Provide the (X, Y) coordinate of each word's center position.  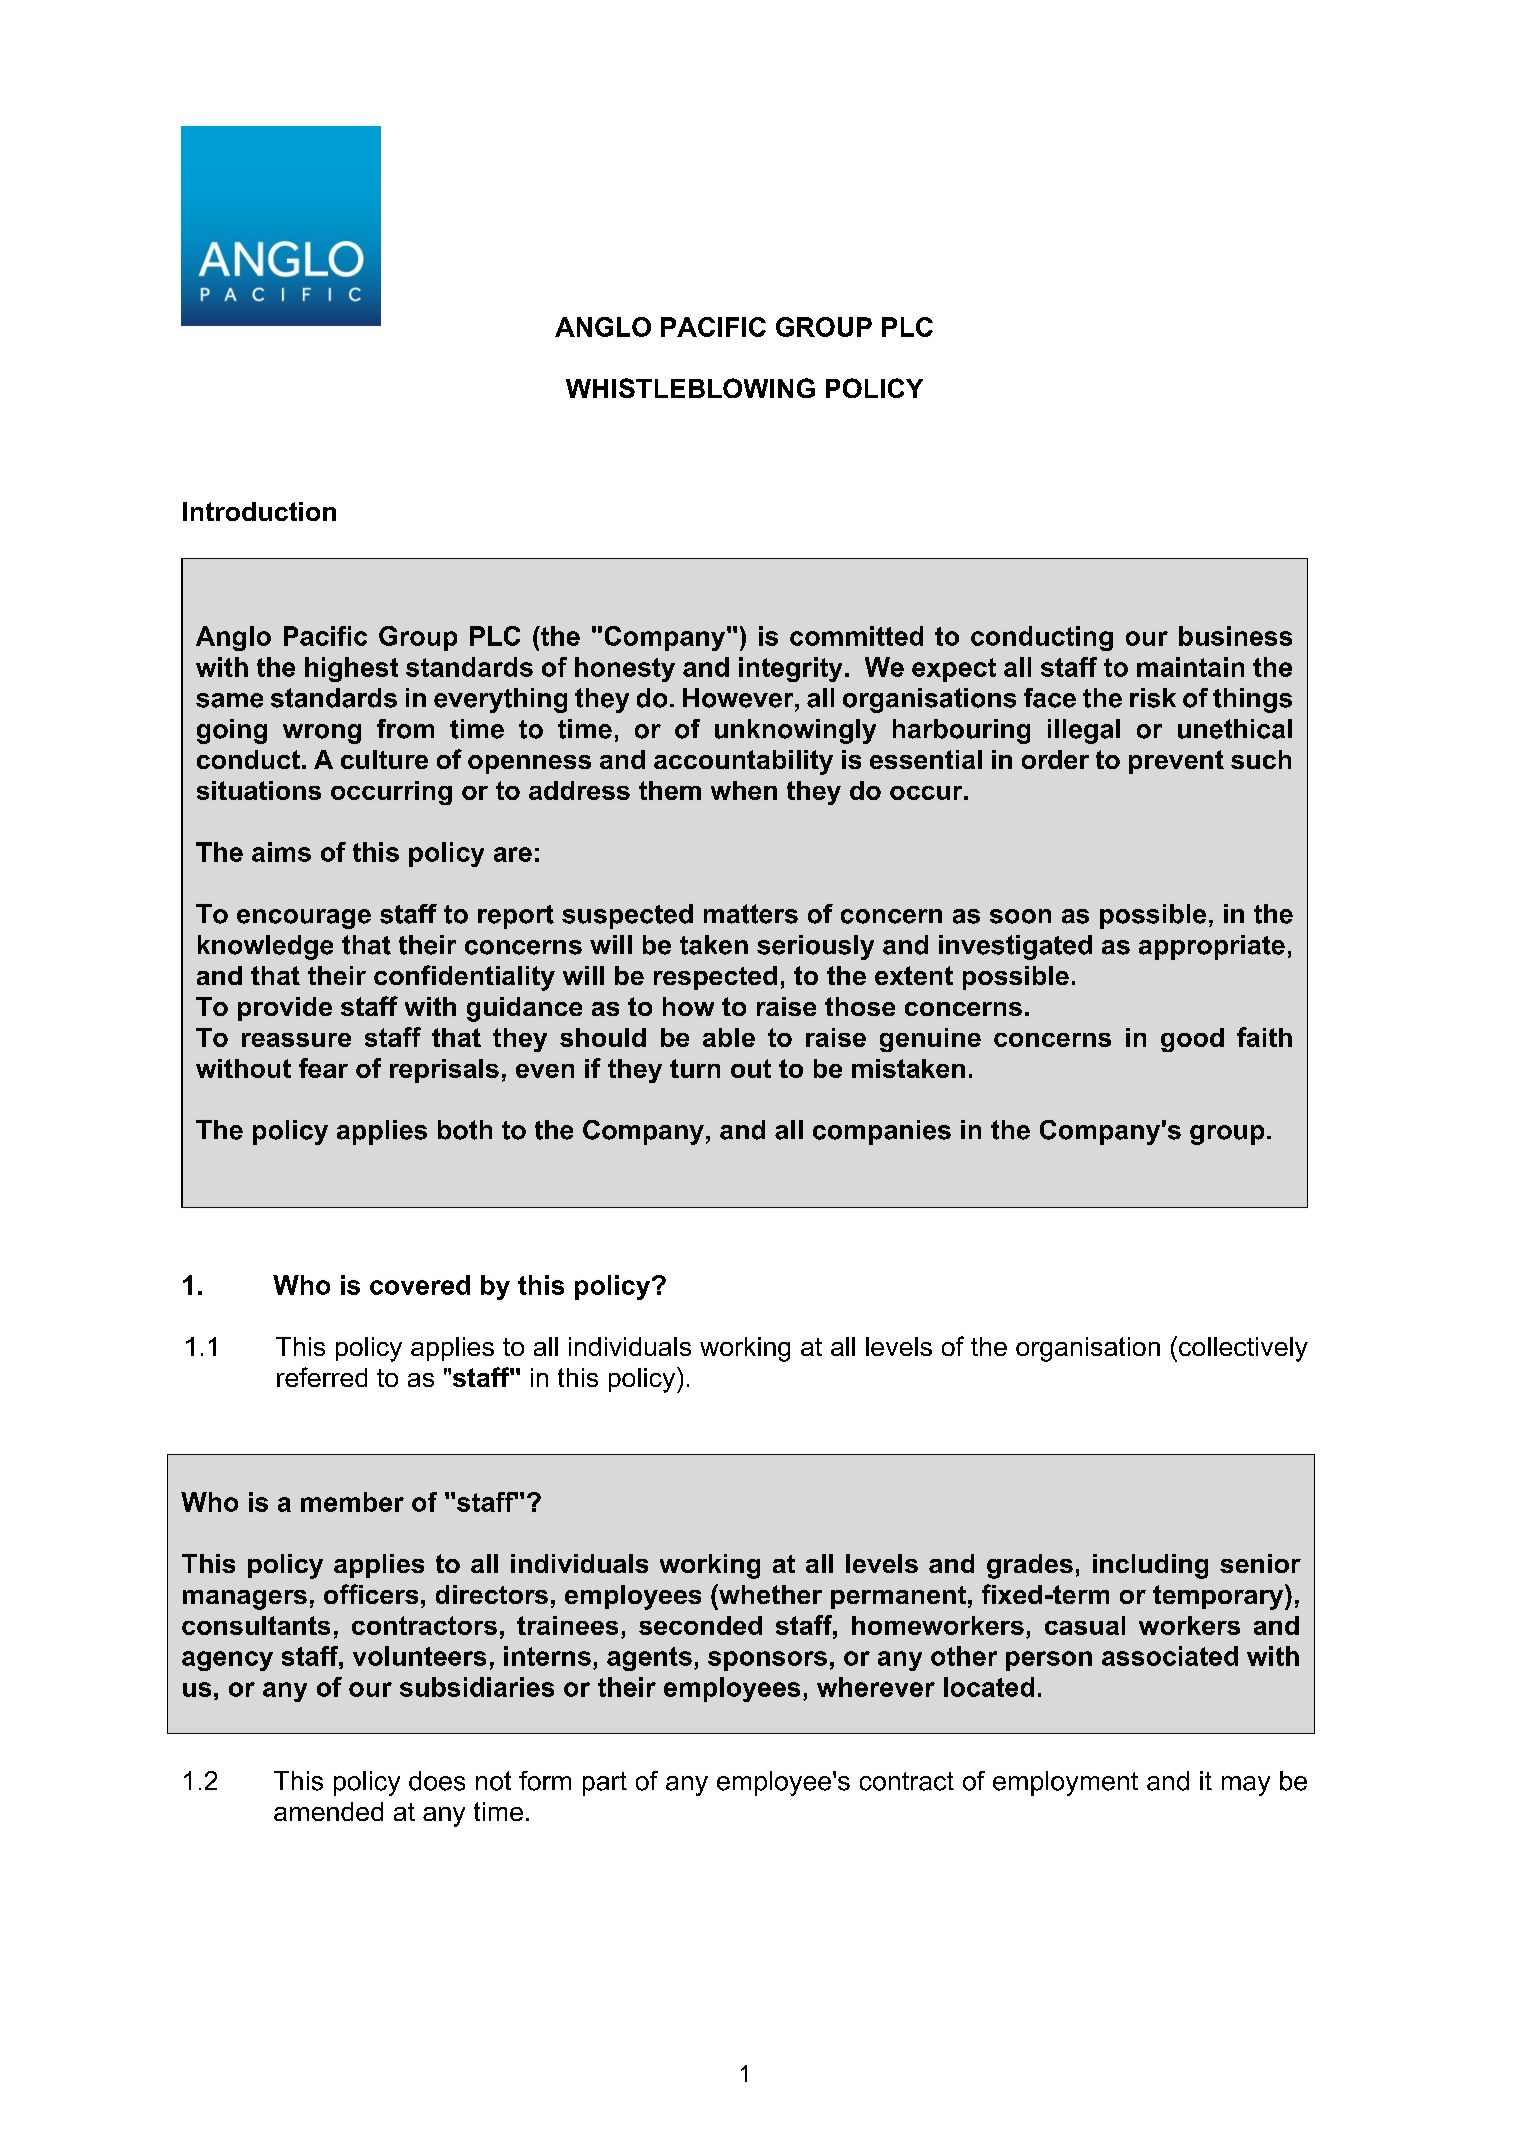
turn (695, 1068)
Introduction (259, 511)
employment (1065, 1783)
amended (328, 1811)
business (1235, 636)
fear (323, 1068)
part (605, 1784)
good (1192, 1040)
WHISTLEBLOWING (690, 388)
